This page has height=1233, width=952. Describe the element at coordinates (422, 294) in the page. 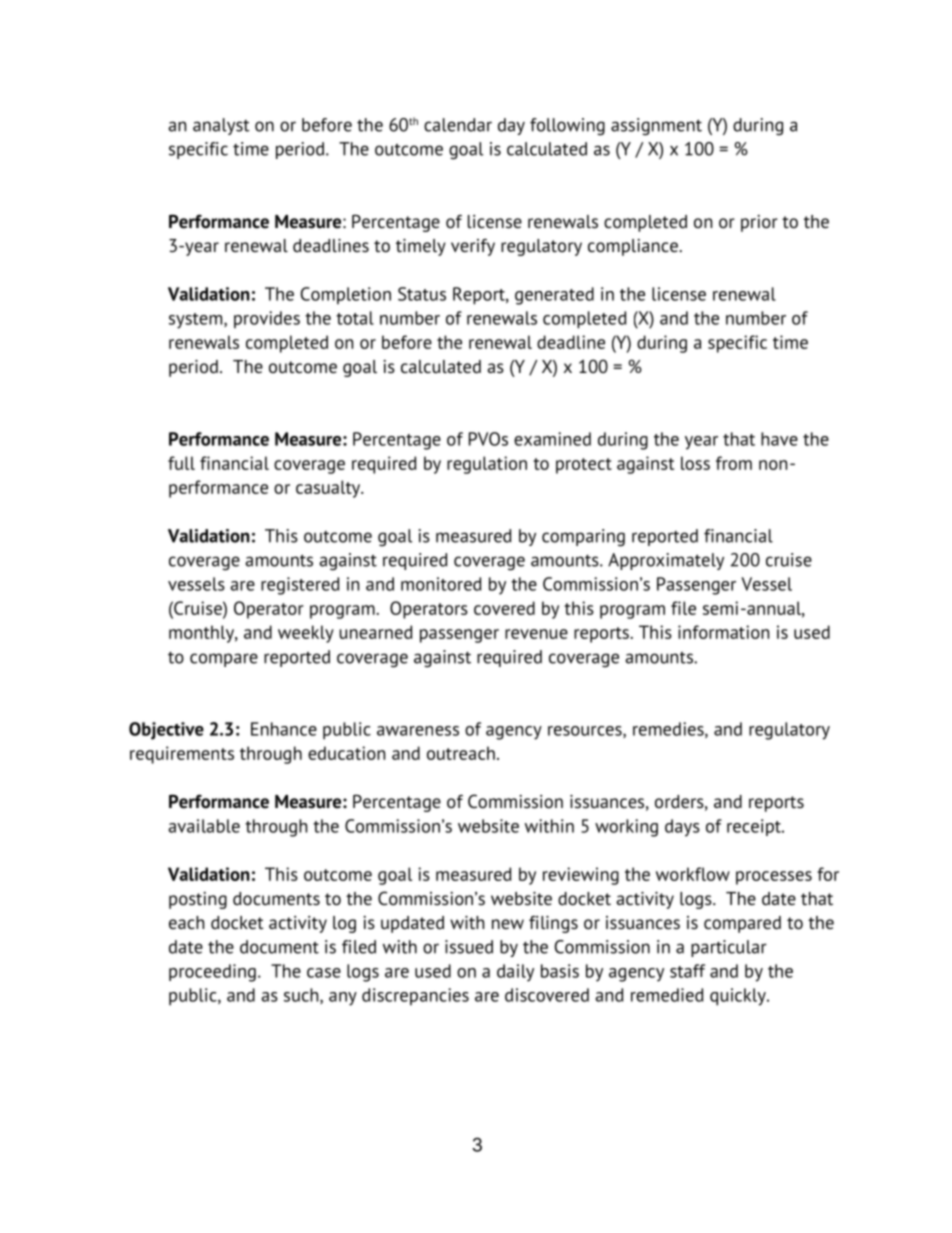

I see `Status` at that location.
